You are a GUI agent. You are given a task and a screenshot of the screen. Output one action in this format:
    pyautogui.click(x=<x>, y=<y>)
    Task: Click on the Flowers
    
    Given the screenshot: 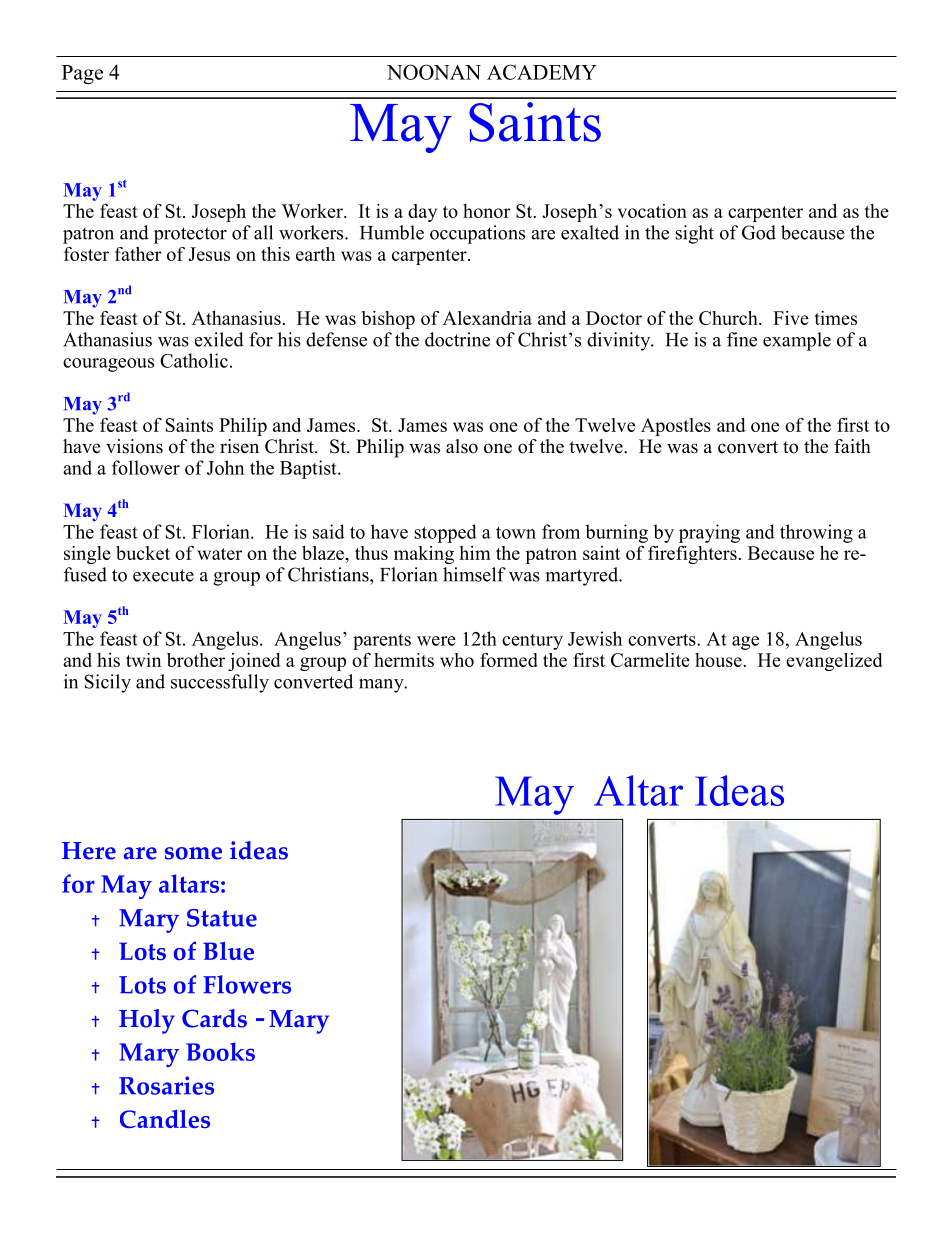 What is the action you would take?
    pyautogui.click(x=247, y=984)
